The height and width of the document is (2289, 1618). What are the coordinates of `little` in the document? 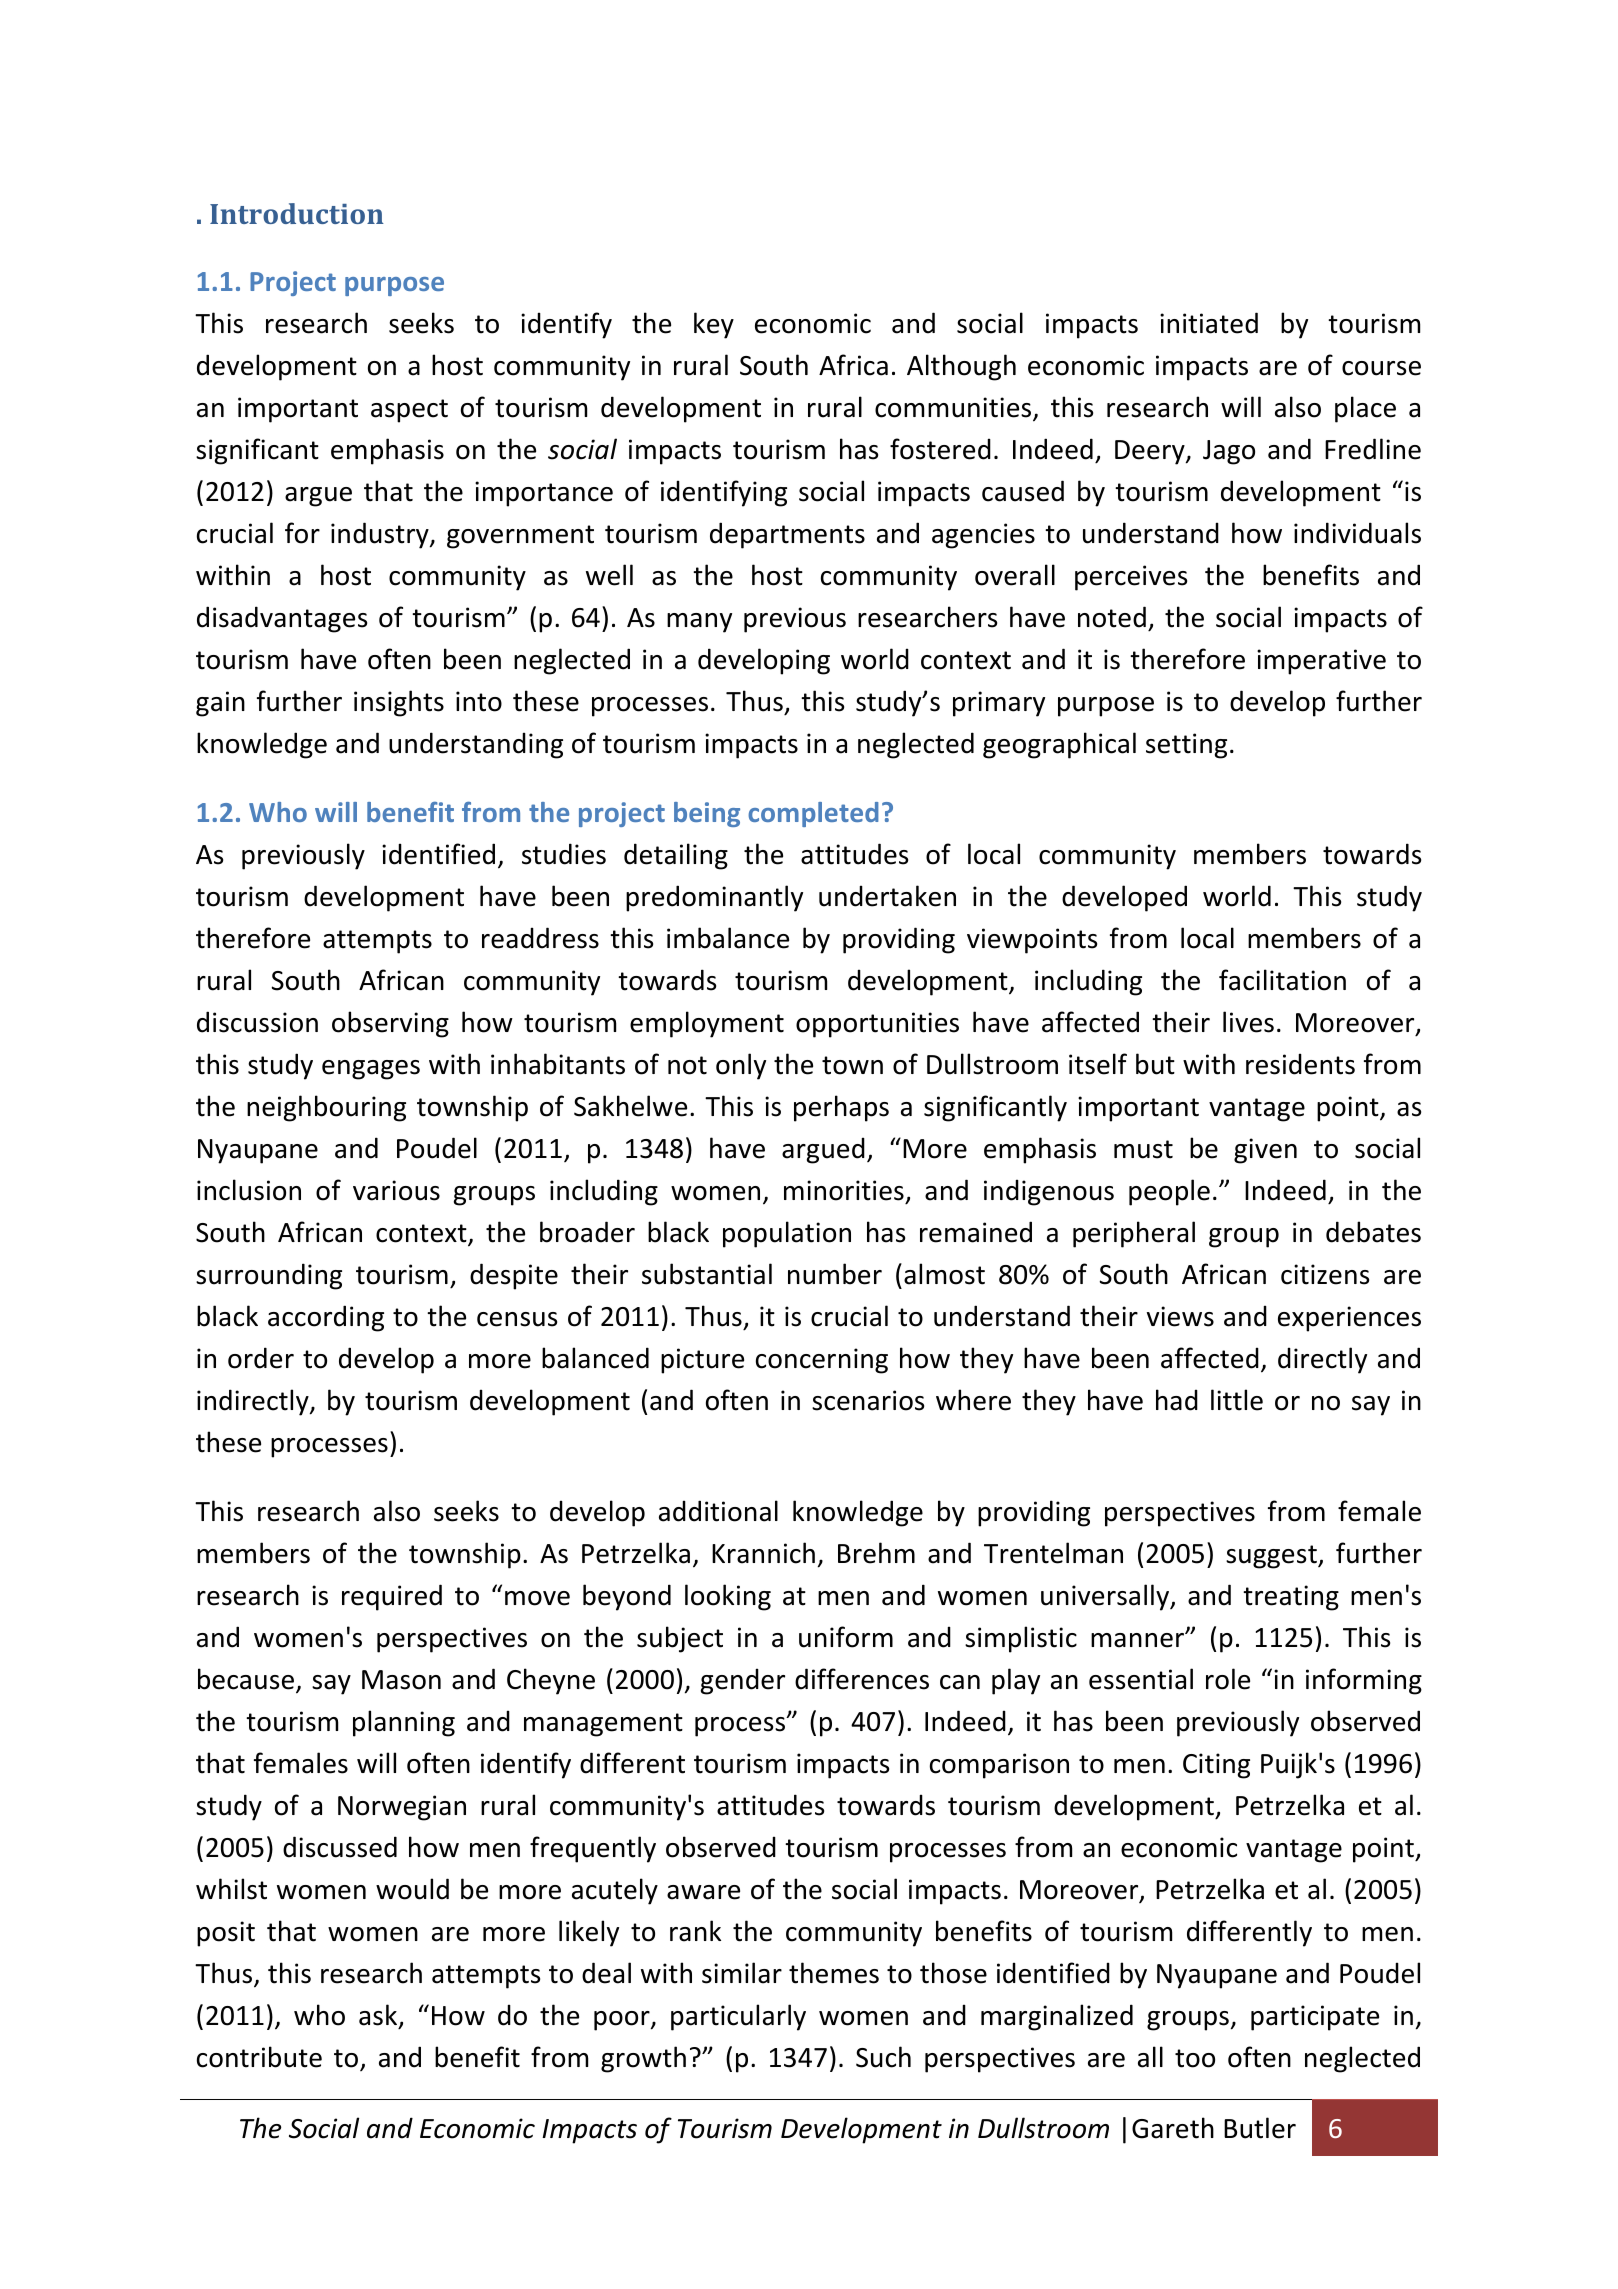 It's located at (1237, 1400).
